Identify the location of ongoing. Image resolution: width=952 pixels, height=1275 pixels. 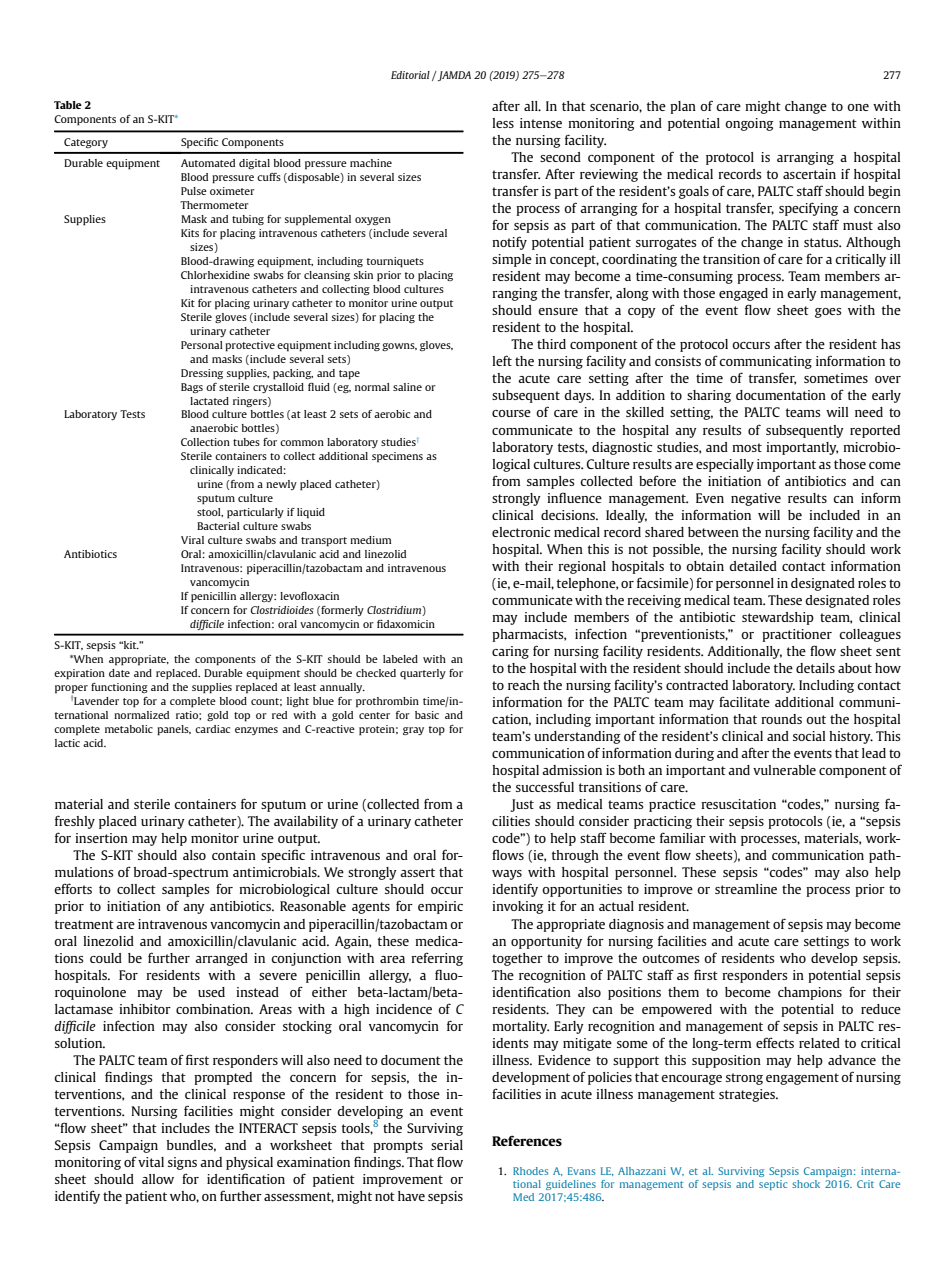
(749, 124).
